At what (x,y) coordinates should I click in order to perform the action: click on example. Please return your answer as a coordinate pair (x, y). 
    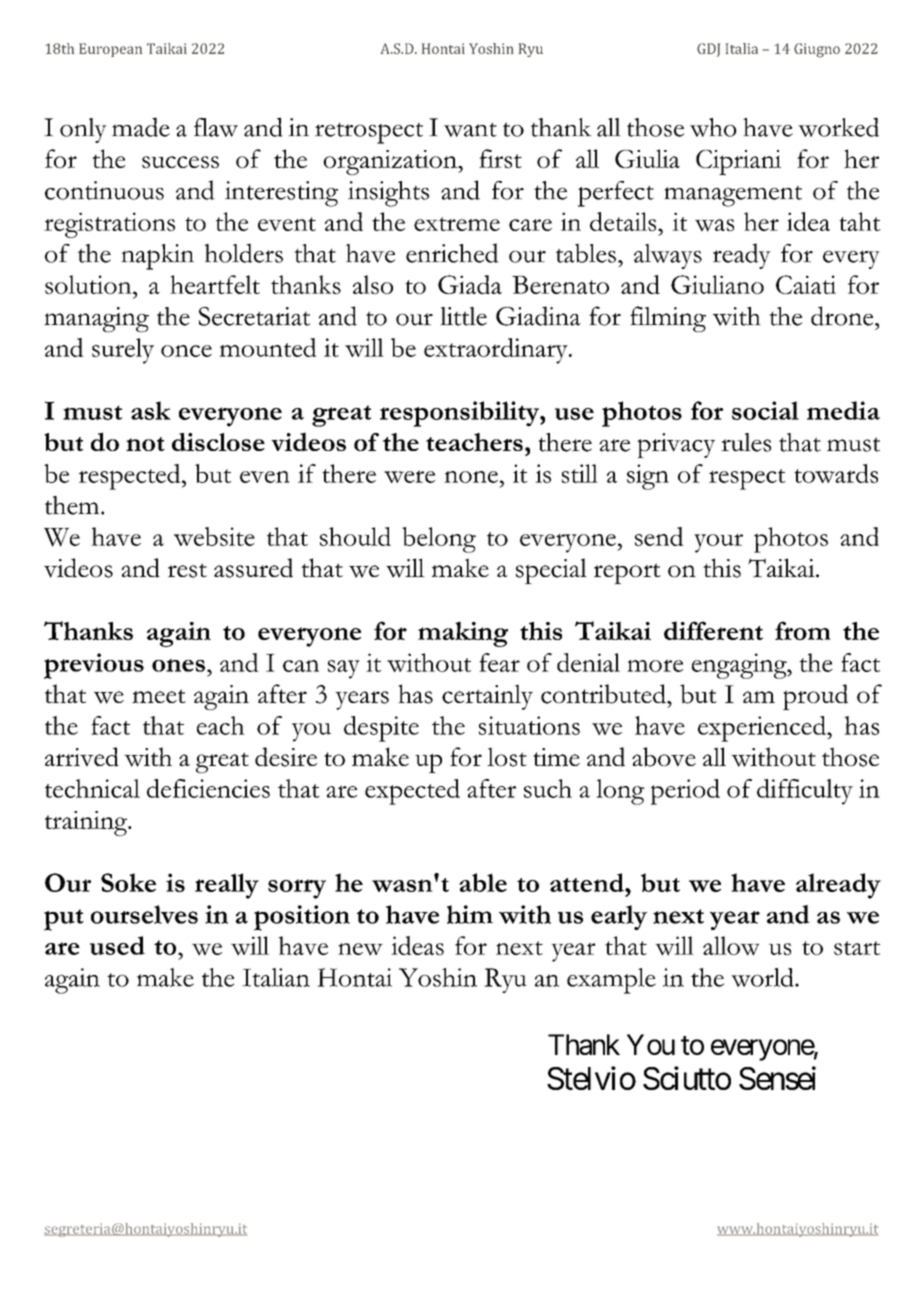
    Looking at the image, I should click on (611, 981).
